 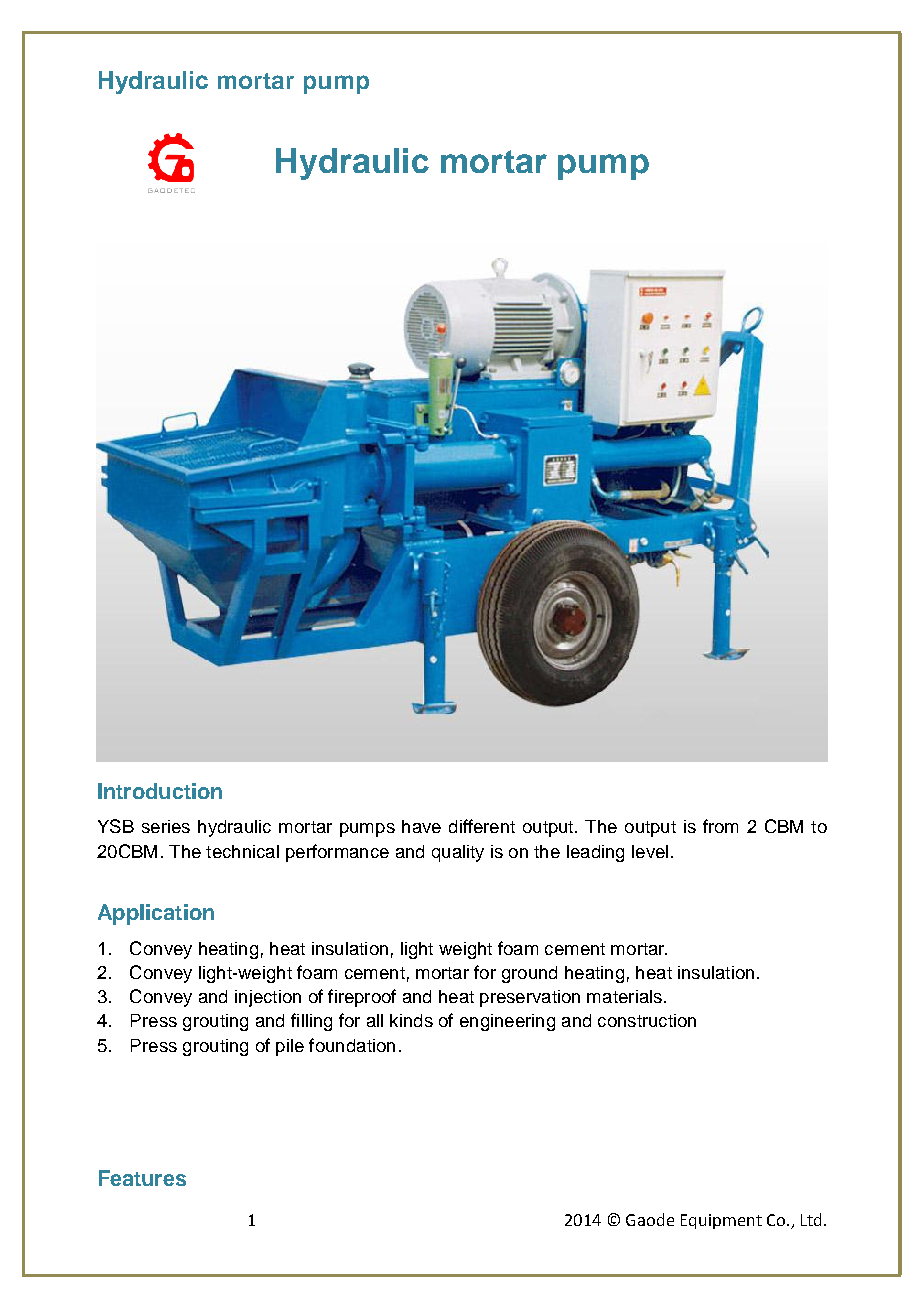 I want to click on Features, so click(x=142, y=1178).
